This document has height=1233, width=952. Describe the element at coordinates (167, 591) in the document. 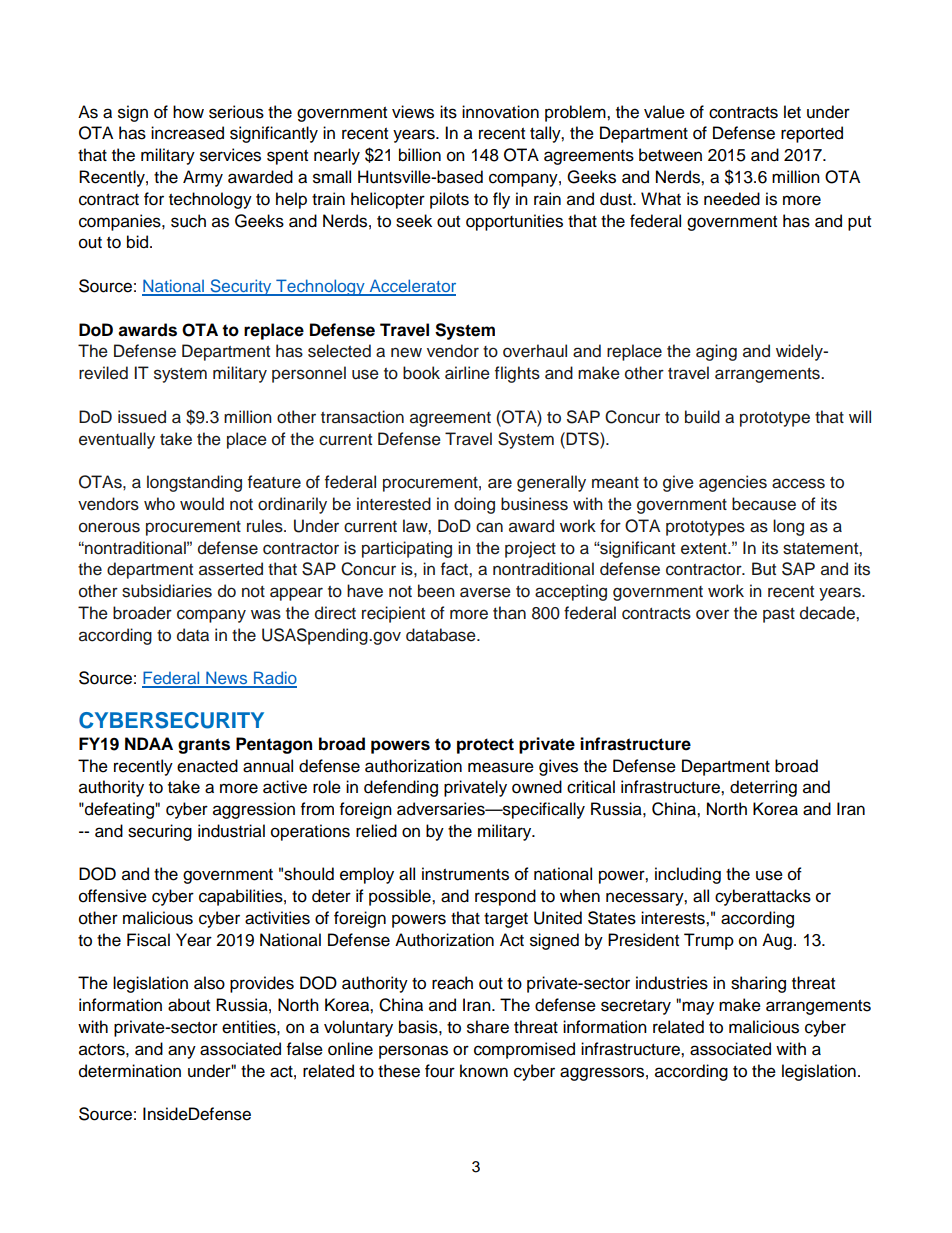

I see `subsidiaries` at that location.
